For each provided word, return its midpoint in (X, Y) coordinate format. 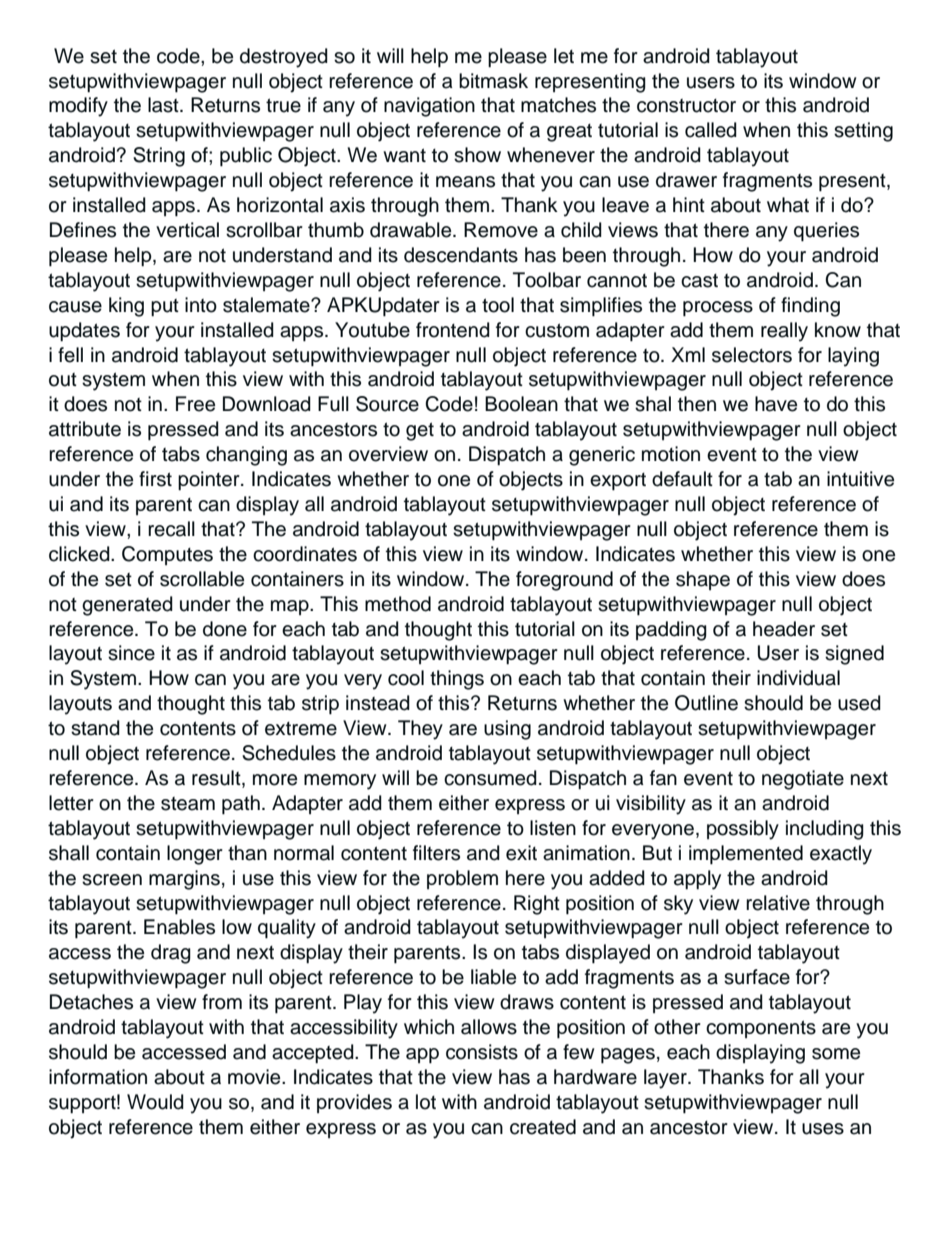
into (201, 305)
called (711, 130)
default (682, 479)
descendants (461, 255)
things (457, 680)
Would (155, 1102)
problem (462, 879)
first (155, 479)
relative (778, 903)
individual (798, 678)
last (164, 105)
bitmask (493, 81)
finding (810, 307)
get (420, 431)
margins (184, 880)
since (131, 653)
